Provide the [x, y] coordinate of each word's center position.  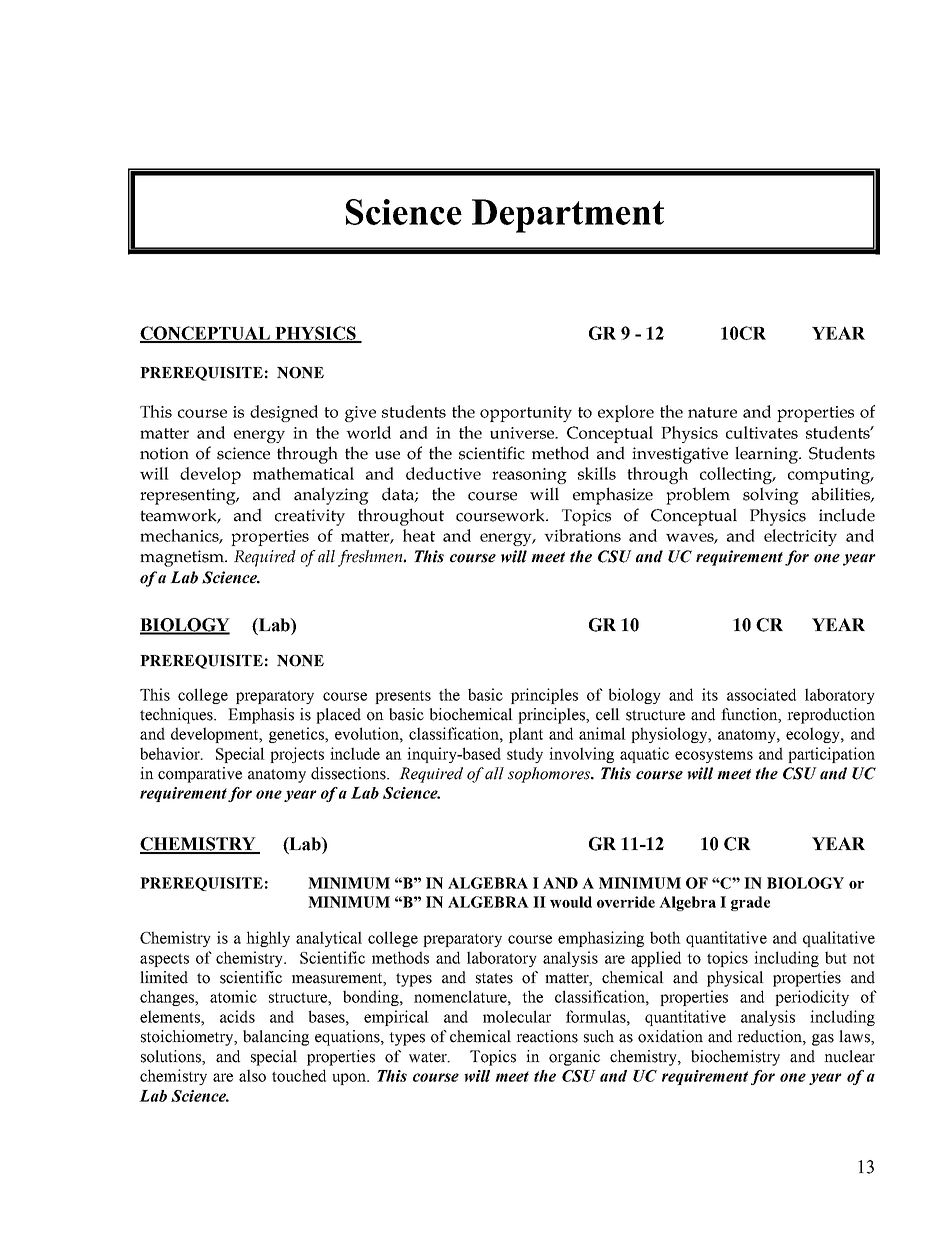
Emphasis [261, 716]
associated [761, 694]
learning [768, 455]
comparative [200, 775]
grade [750, 903]
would [571, 902]
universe [523, 433]
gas [823, 1040]
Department [568, 216]
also [252, 1075]
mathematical [303, 473]
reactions [547, 1036]
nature [712, 412]
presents [403, 697]
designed [284, 413]
